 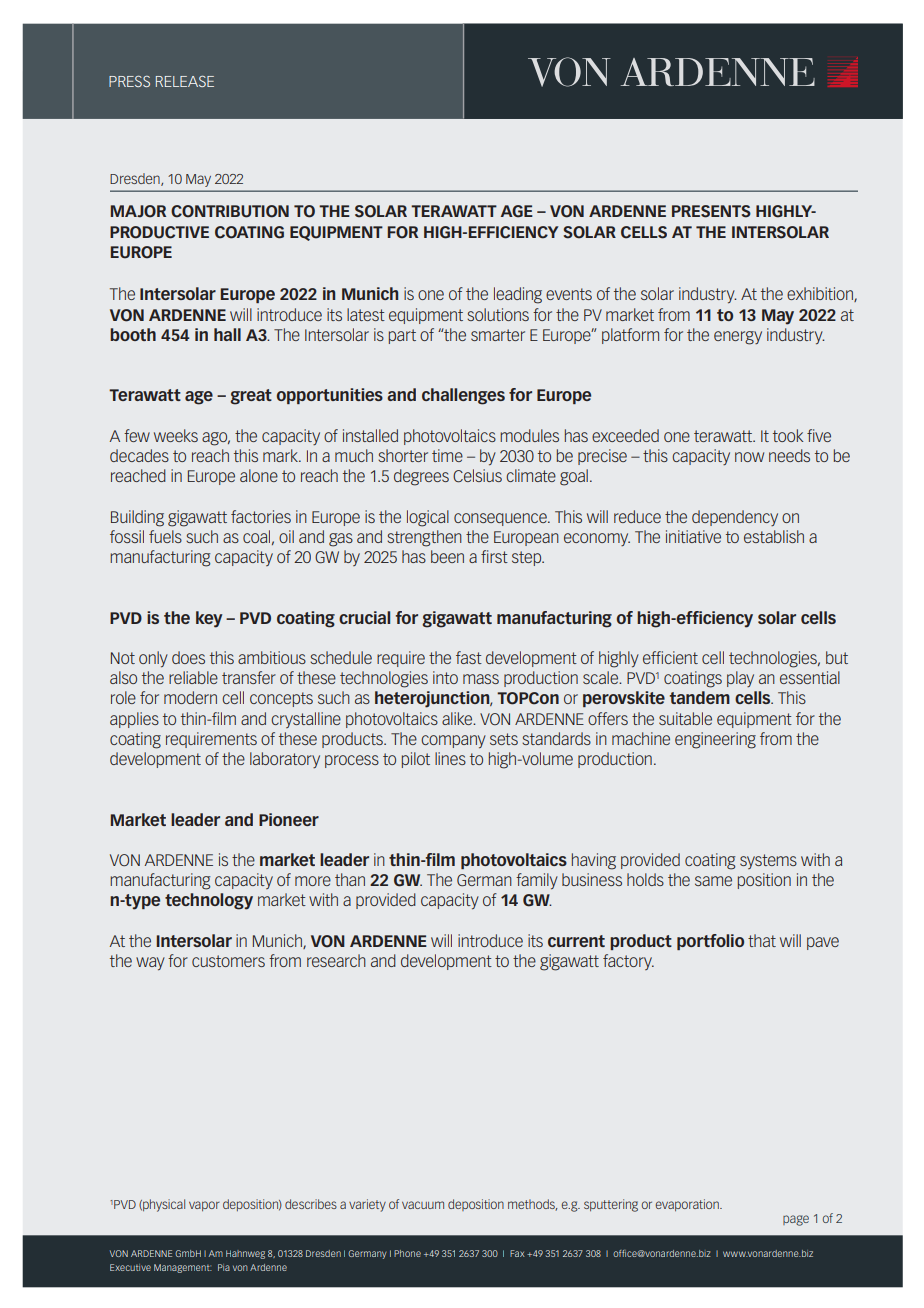 I want to click on laboratory, so click(x=285, y=760).
